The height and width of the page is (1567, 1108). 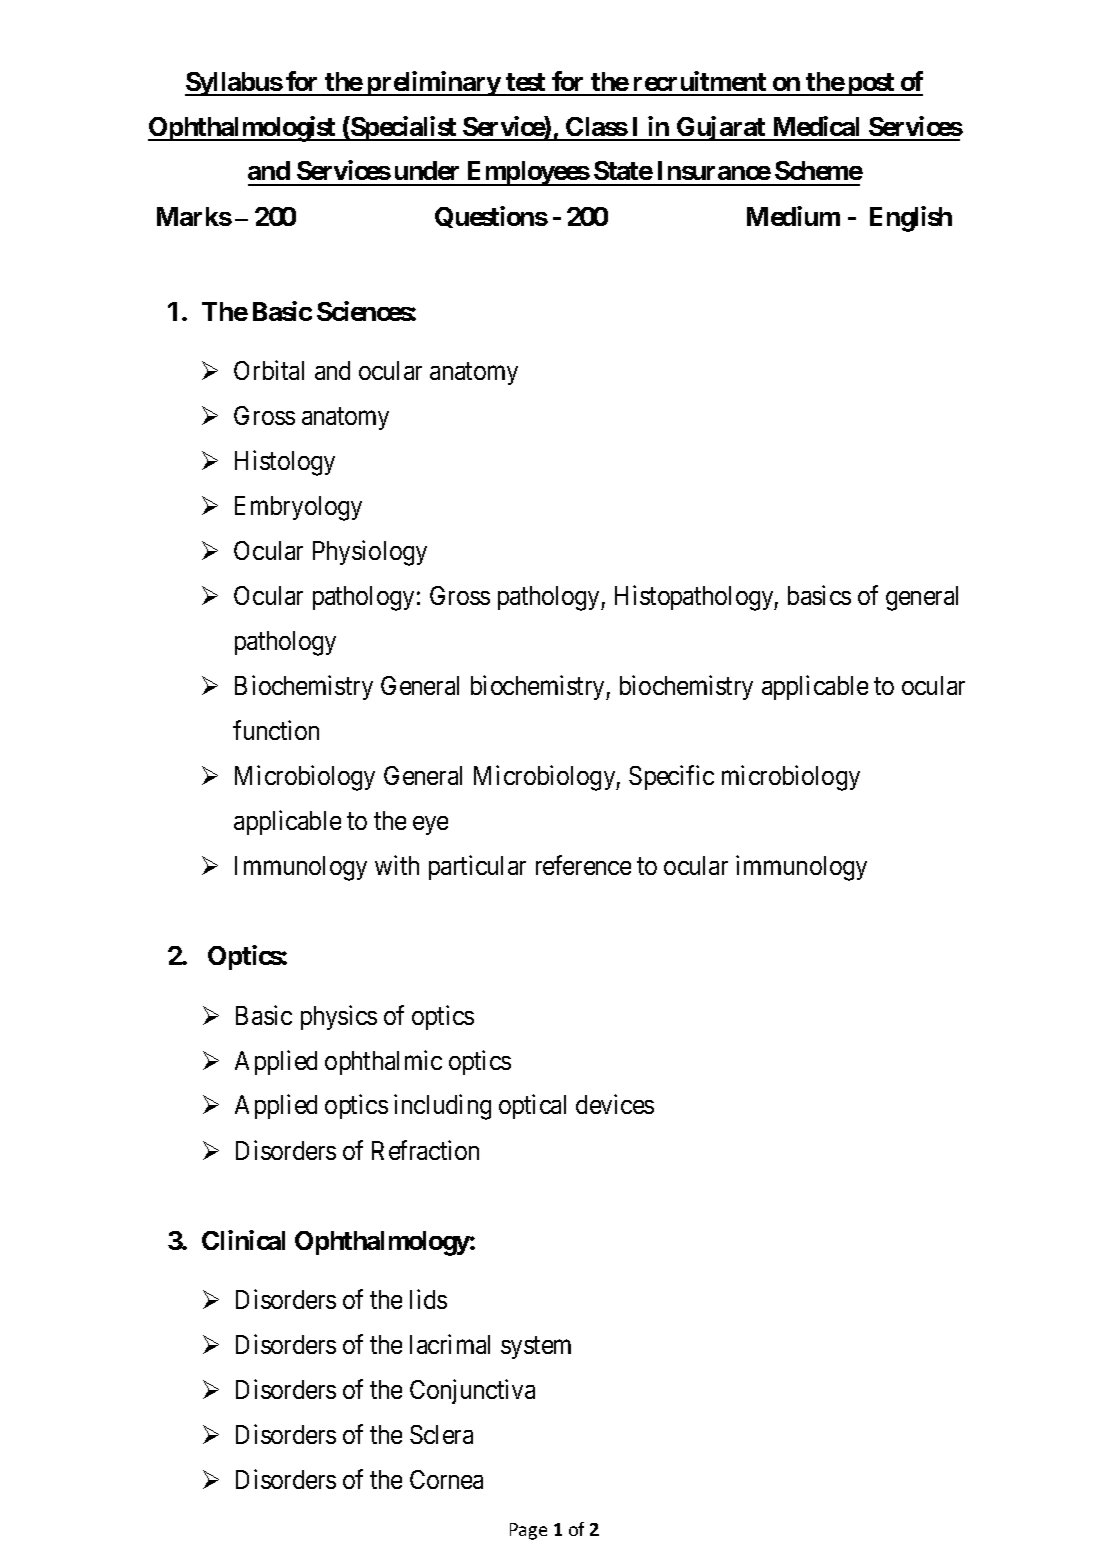 What do you see at coordinates (583, 865) in the page?
I see `reference` at bounding box center [583, 865].
